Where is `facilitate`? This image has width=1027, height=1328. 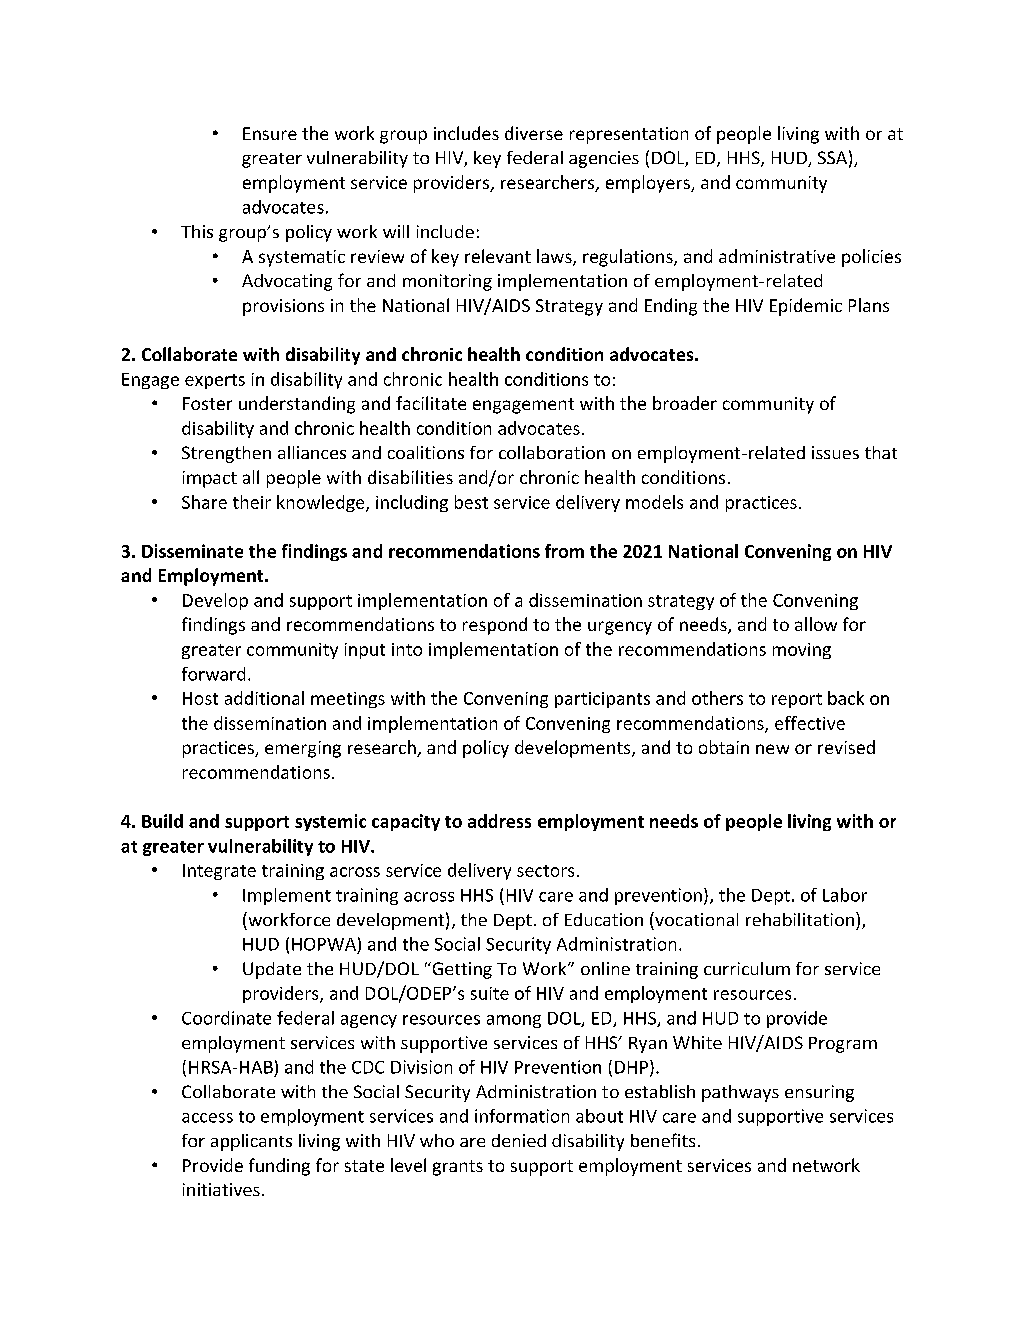 facilitate is located at coordinates (431, 403).
